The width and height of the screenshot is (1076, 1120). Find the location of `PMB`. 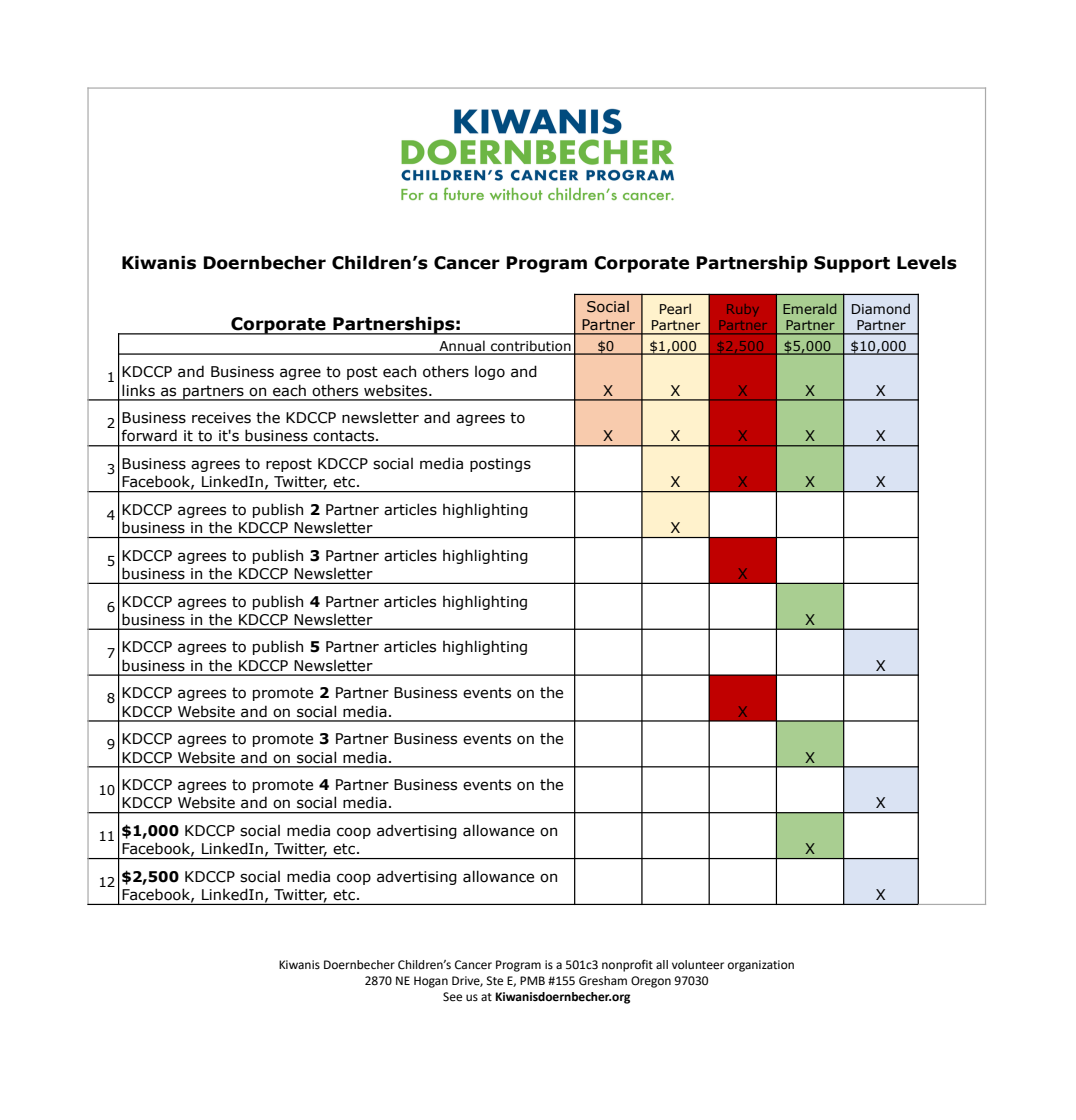

PMB is located at coordinates (532, 980).
